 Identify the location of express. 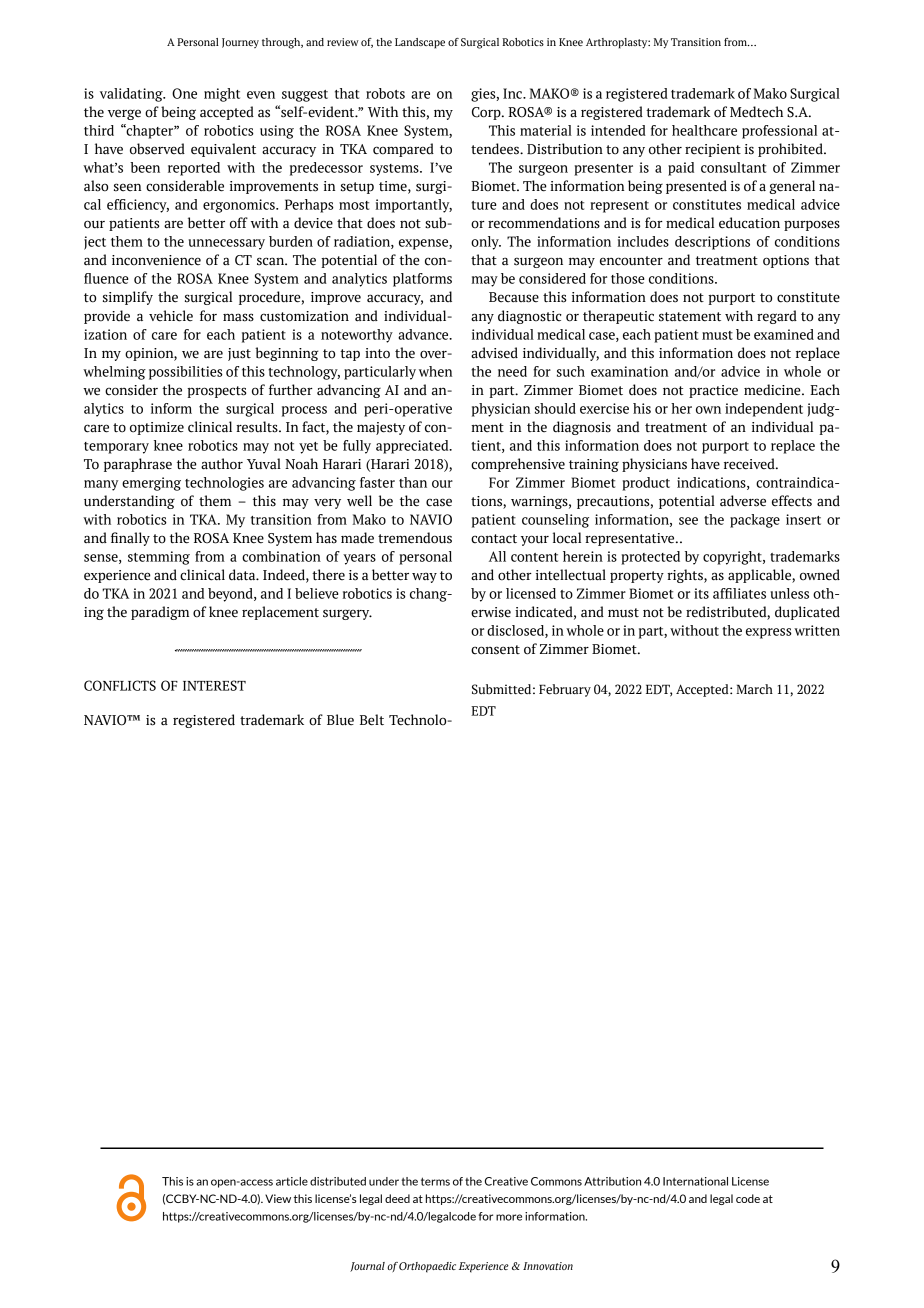
(769, 633).
